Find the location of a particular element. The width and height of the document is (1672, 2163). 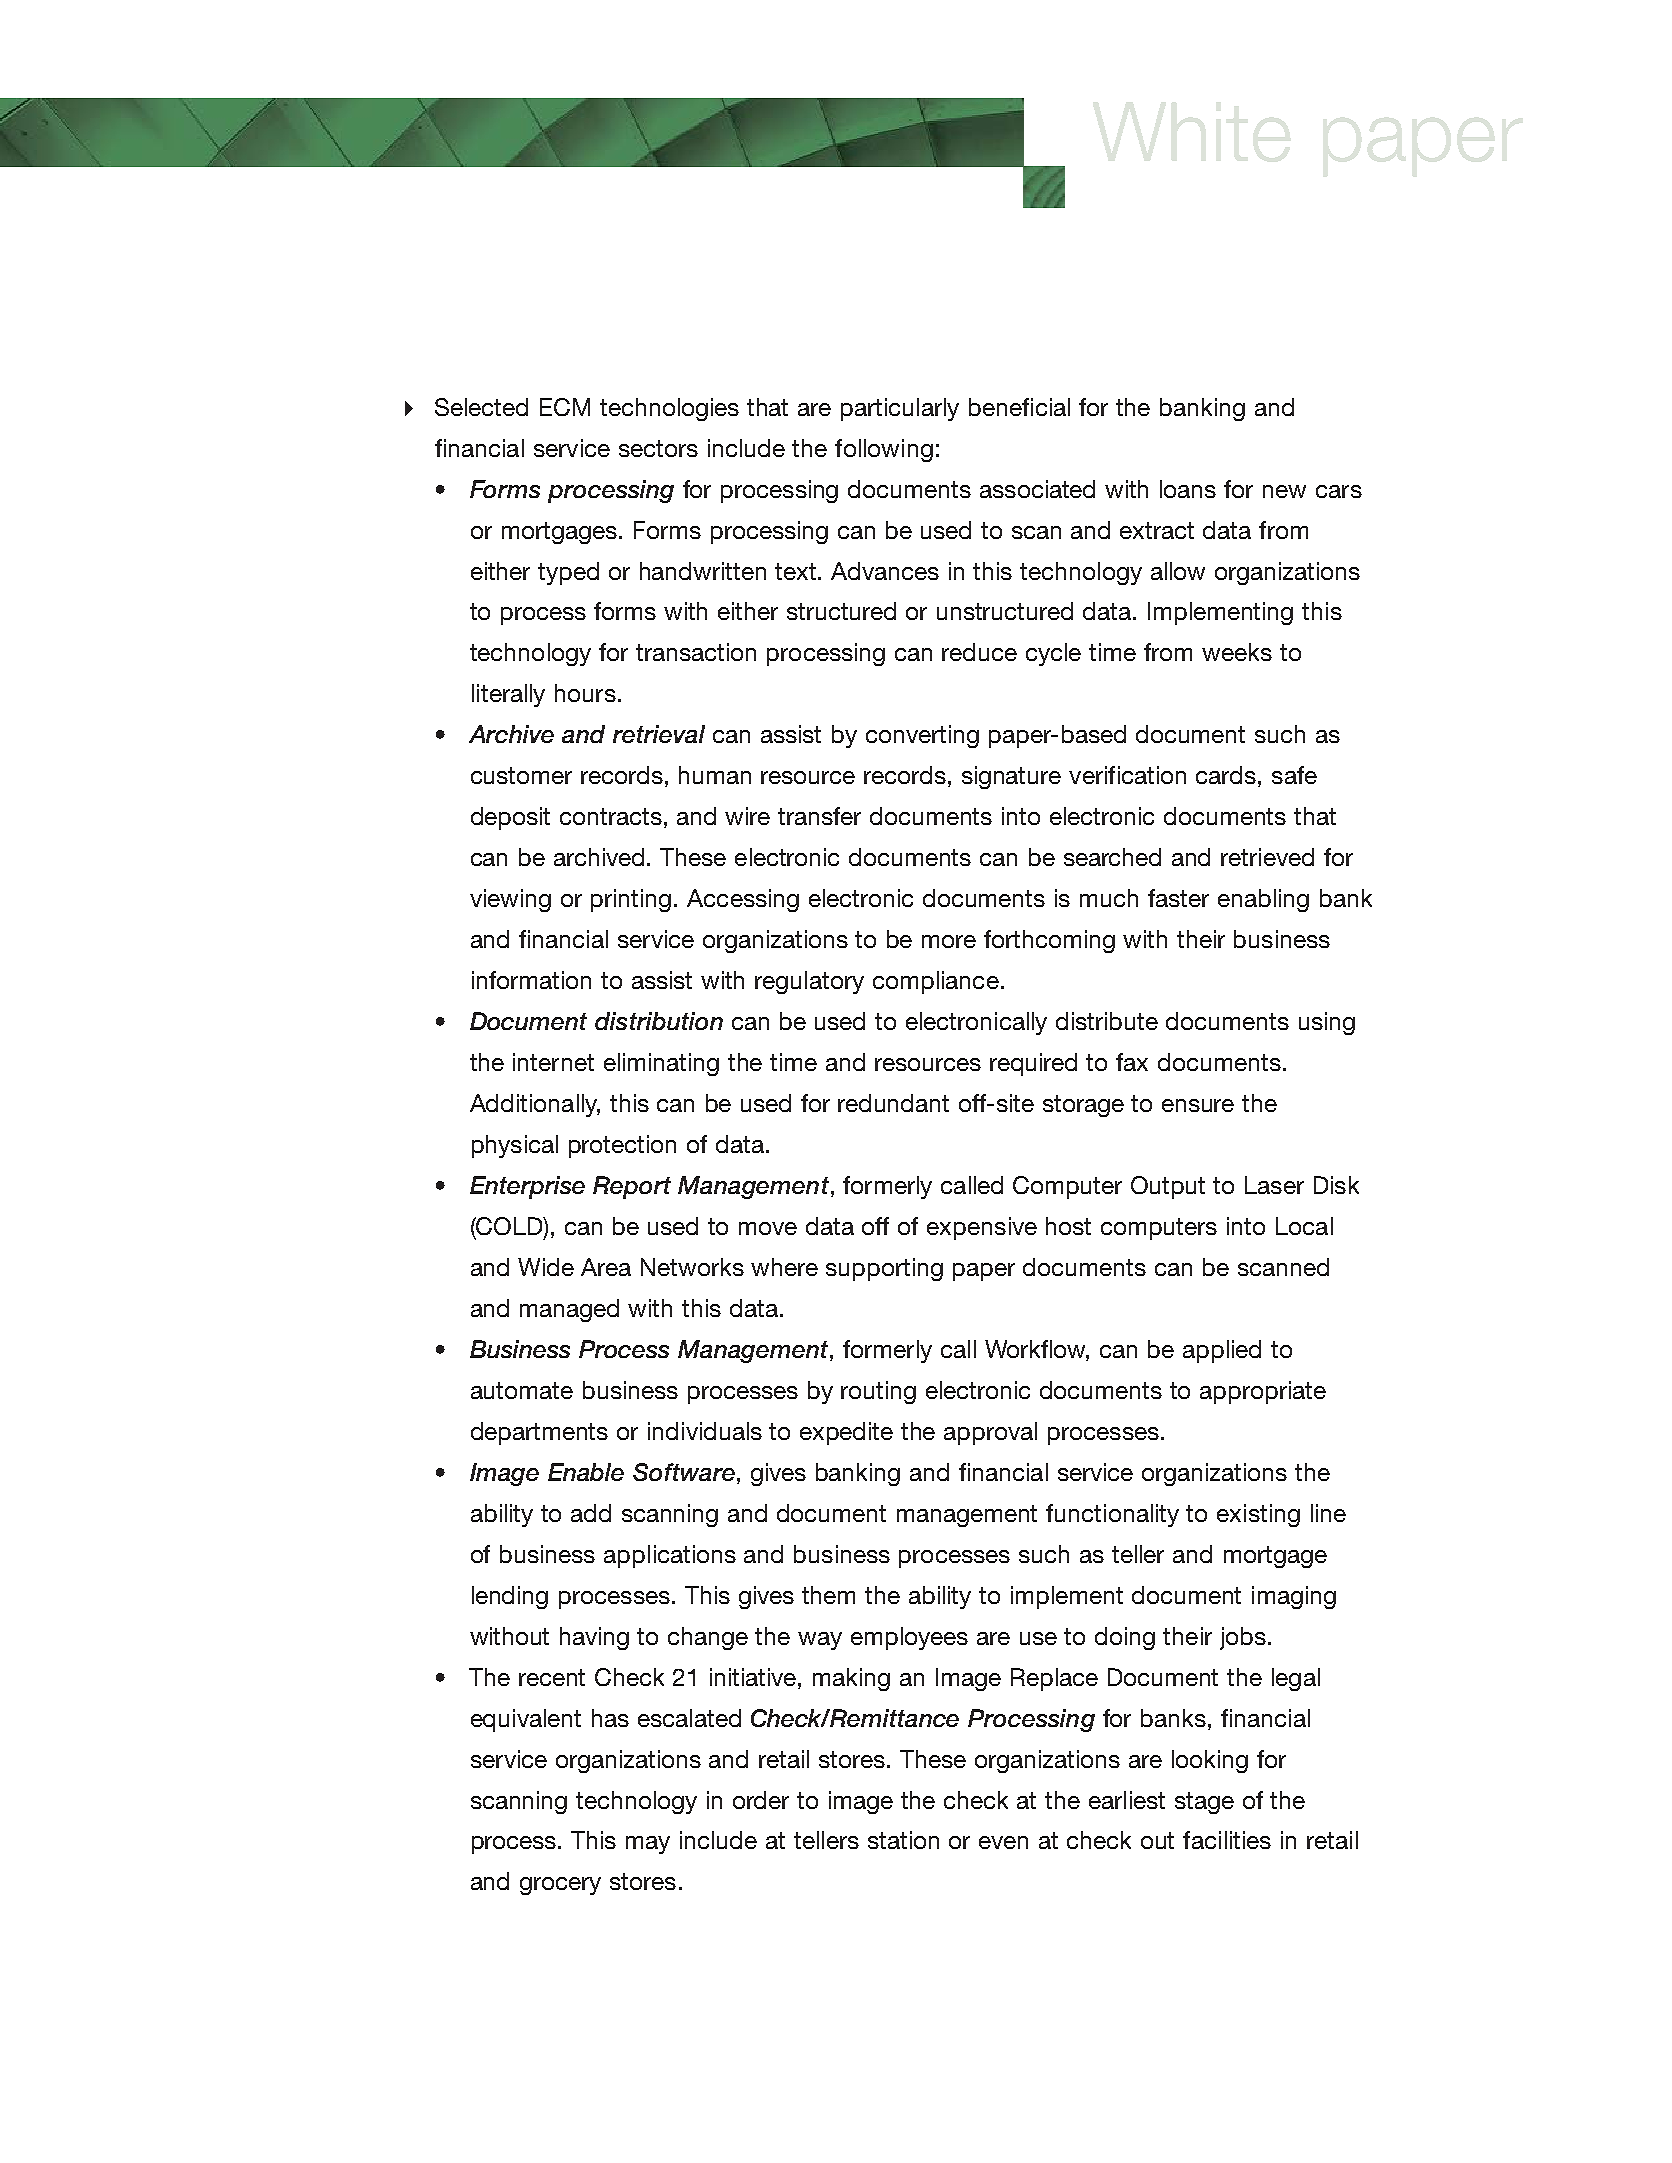

protection is located at coordinates (622, 1146).
